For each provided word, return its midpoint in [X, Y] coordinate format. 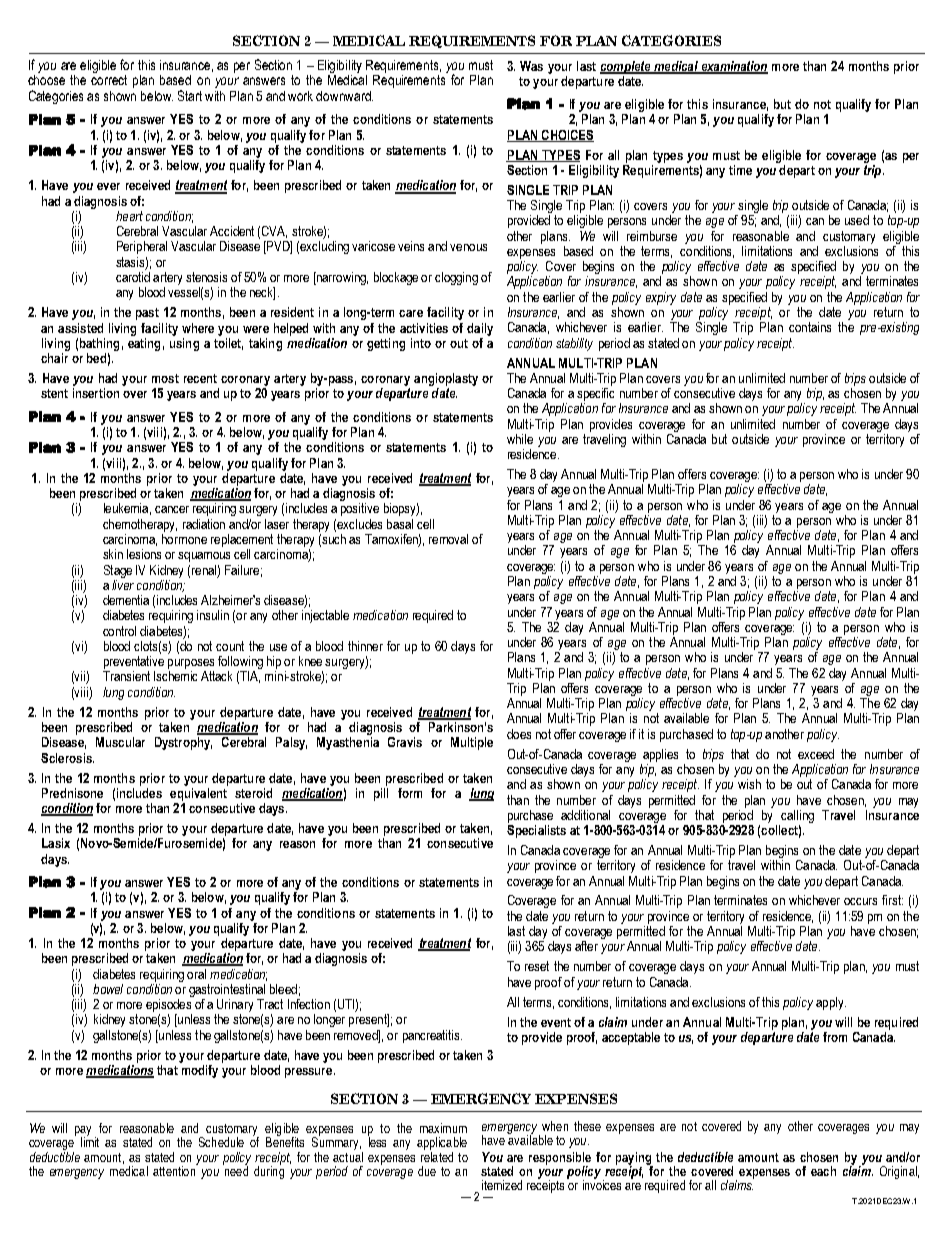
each [823, 1171]
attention [175, 1169]
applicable [442, 1145]
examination [733, 67]
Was [531, 66]
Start [190, 95]
